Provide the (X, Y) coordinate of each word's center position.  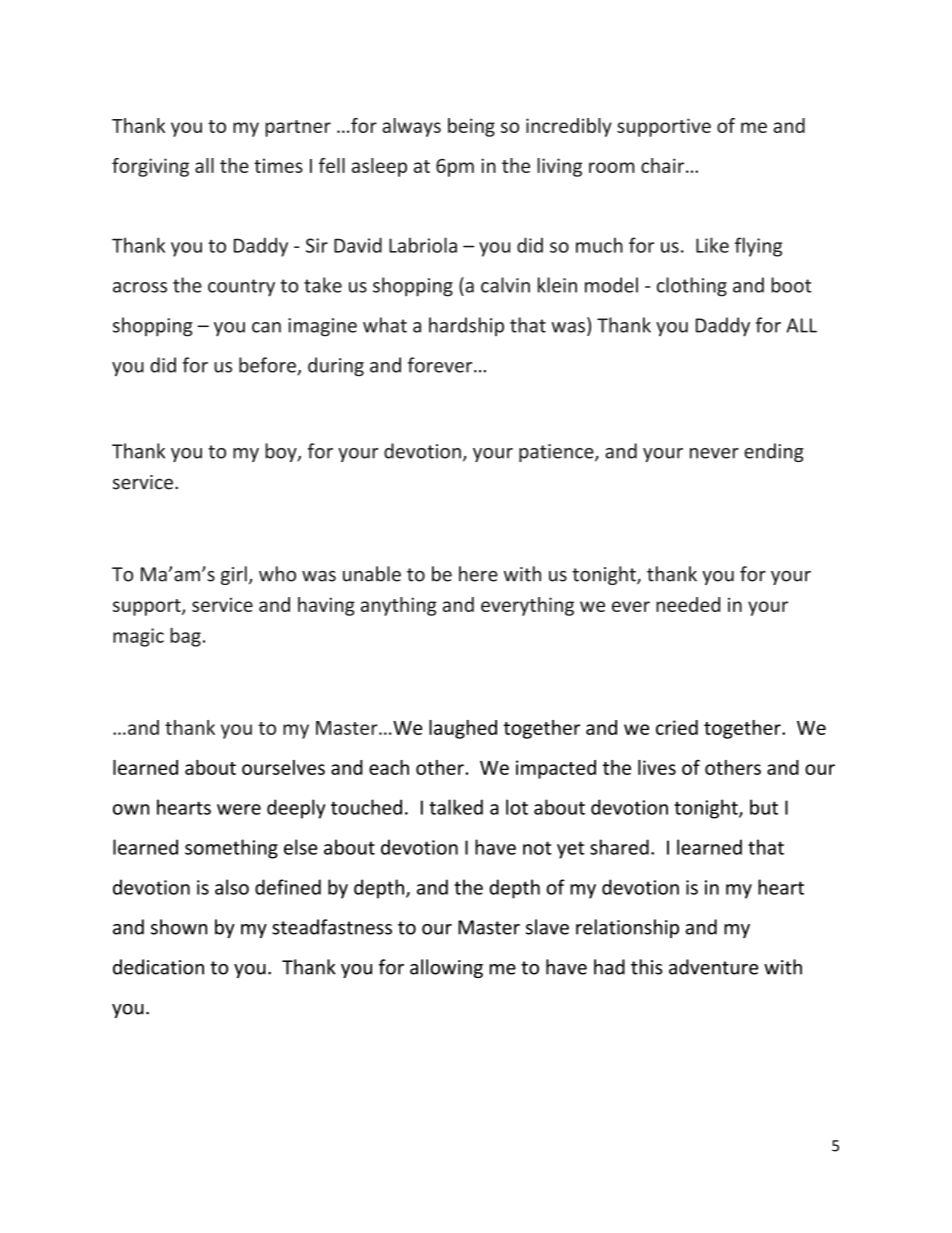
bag (185, 637)
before (268, 366)
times (278, 165)
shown (179, 927)
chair (664, 165)
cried (677, 727)
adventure (713, 967)
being (471, 127)
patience (557, 453)
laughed (463, 729)
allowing (446, 968)
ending (774, 452)
